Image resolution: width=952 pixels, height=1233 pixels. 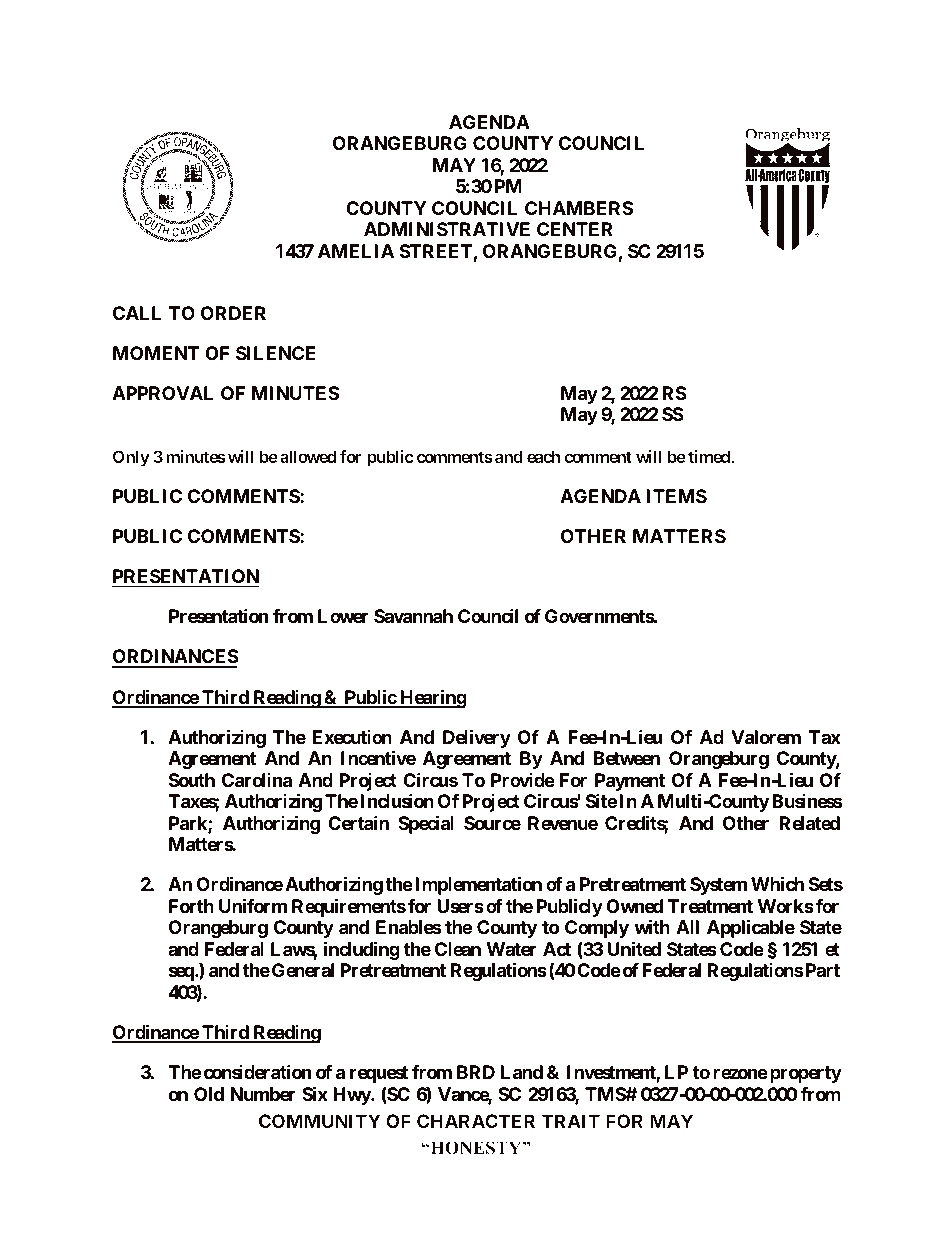 I want to click on each, so click(x=543, y=456).
